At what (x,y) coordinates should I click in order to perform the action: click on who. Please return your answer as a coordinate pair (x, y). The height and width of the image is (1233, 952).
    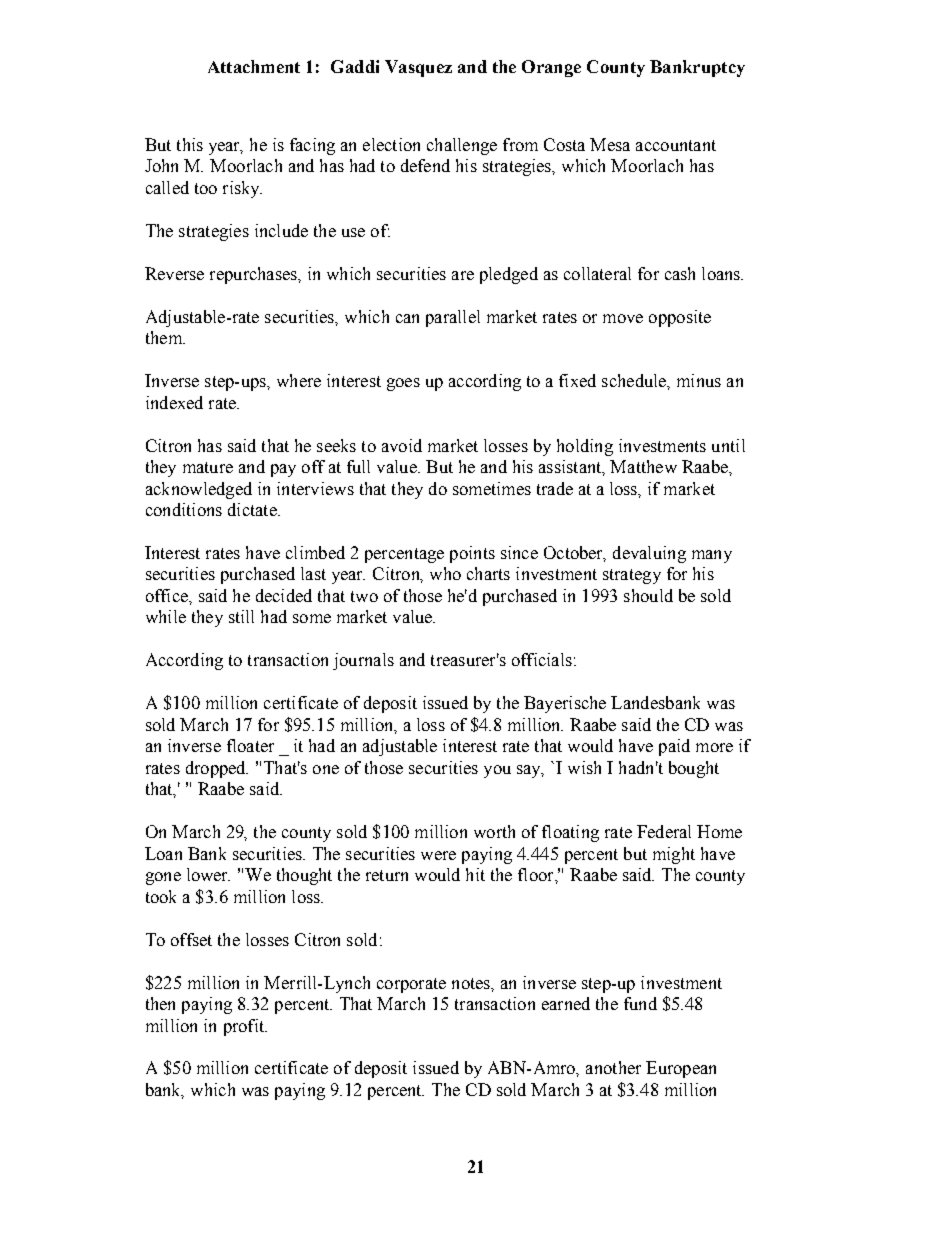
    Looking at the image, I should click on (445, 573).
